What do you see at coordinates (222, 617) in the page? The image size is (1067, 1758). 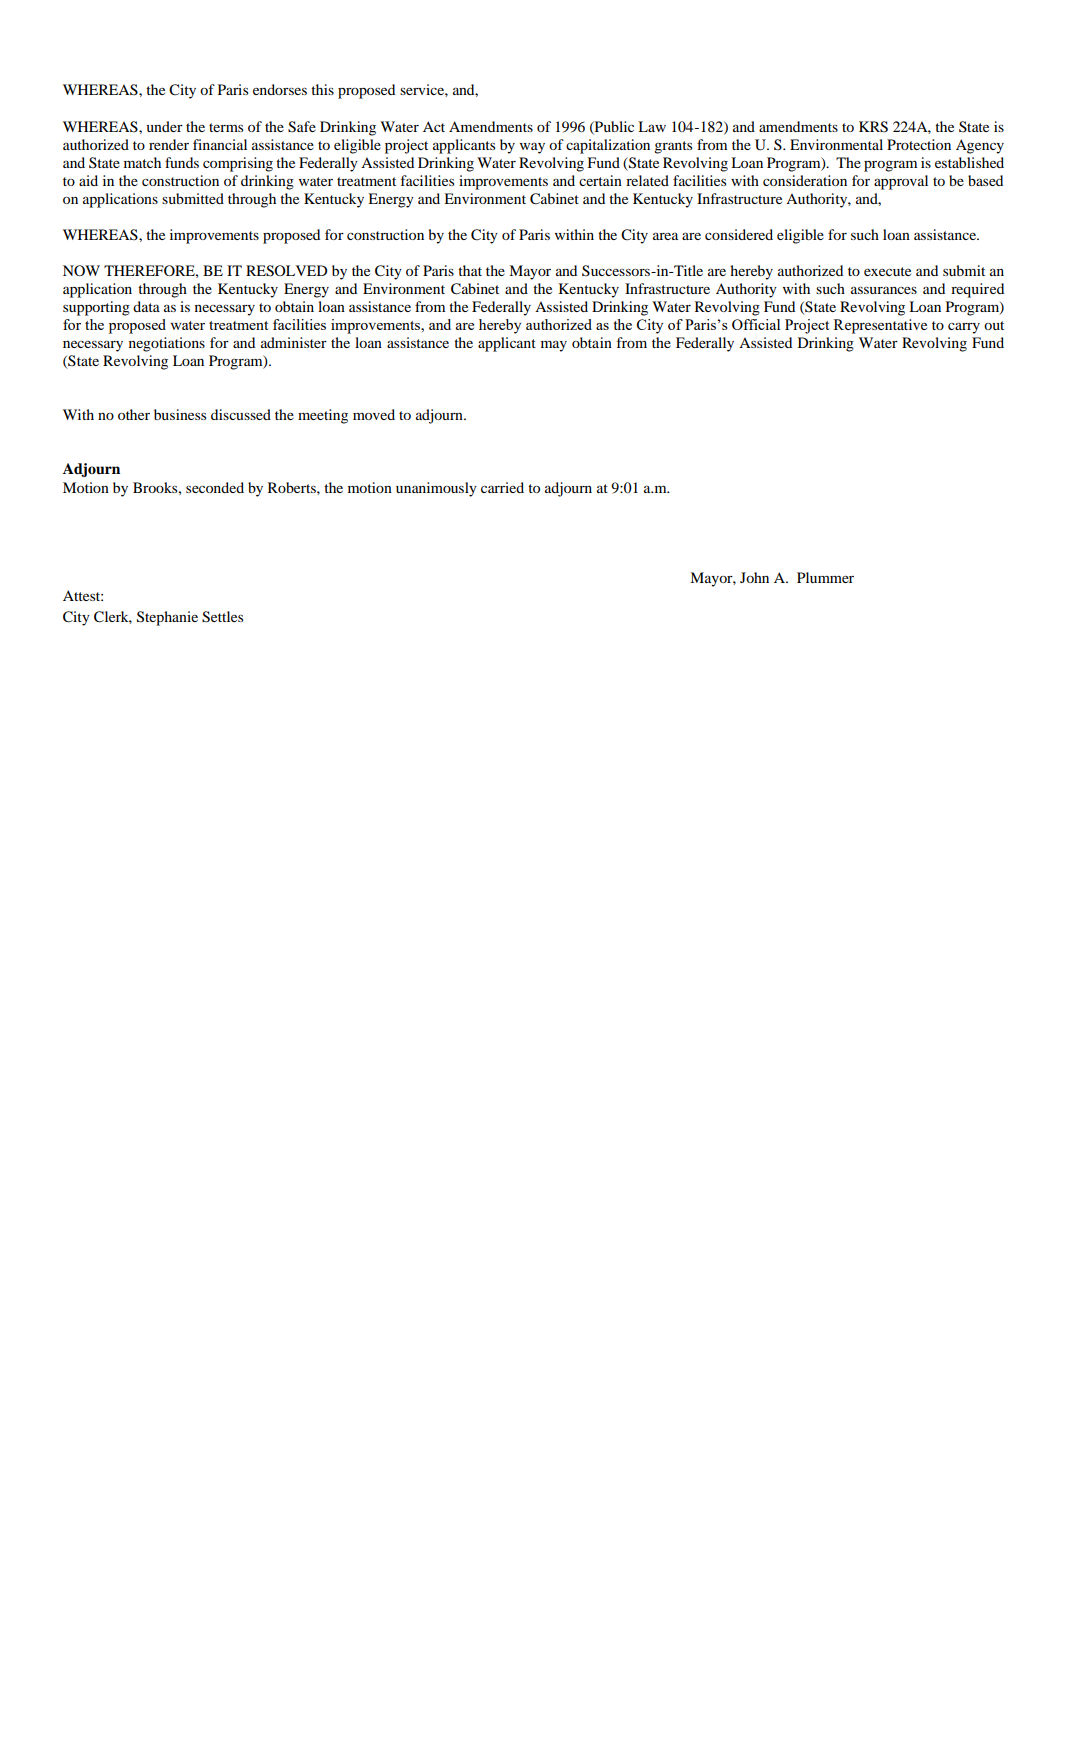 I see `Settles` at bounding box center [222, 617].
